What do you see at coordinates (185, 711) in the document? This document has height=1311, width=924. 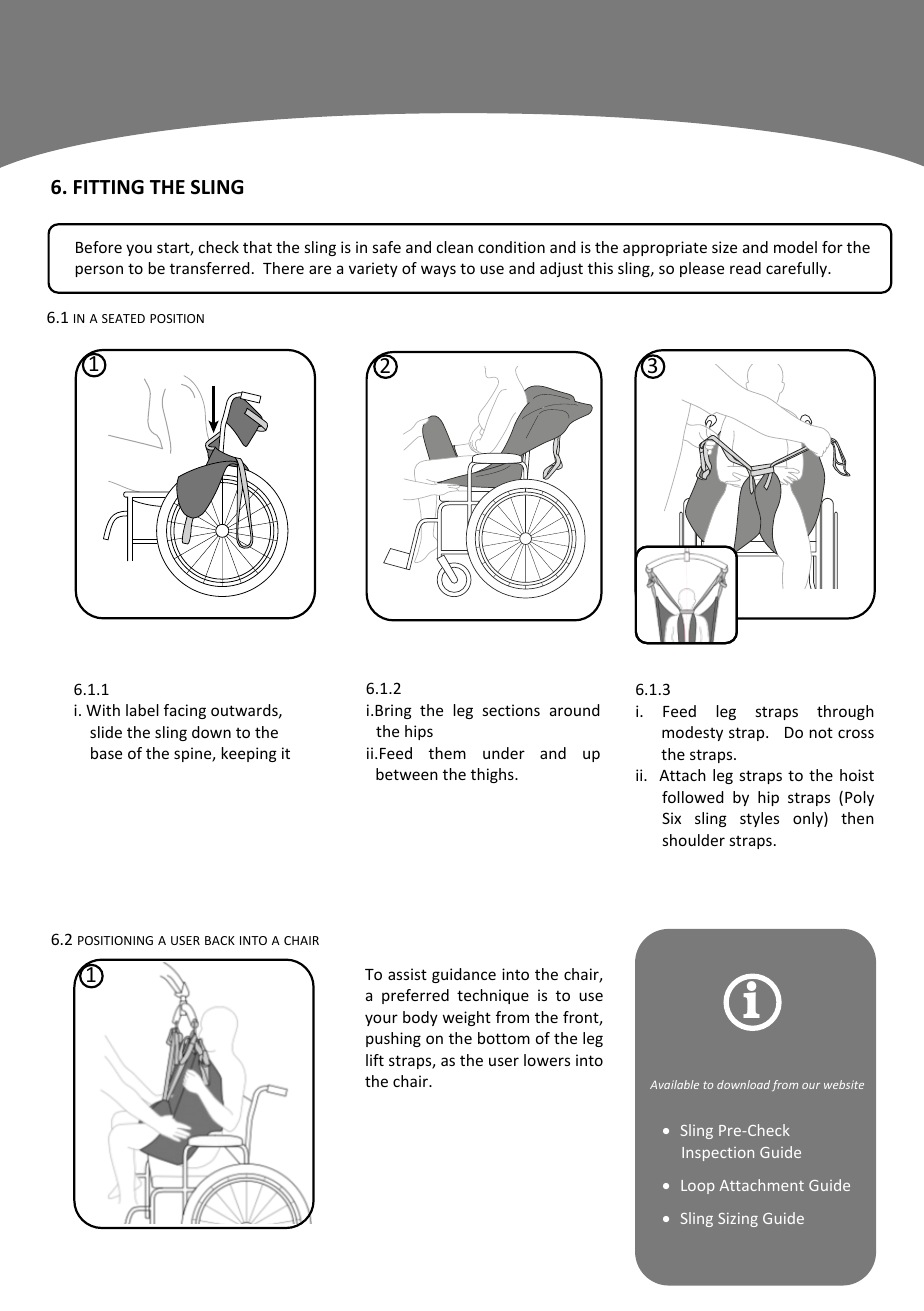 I see `facing` at bounding box center [185, 711].
